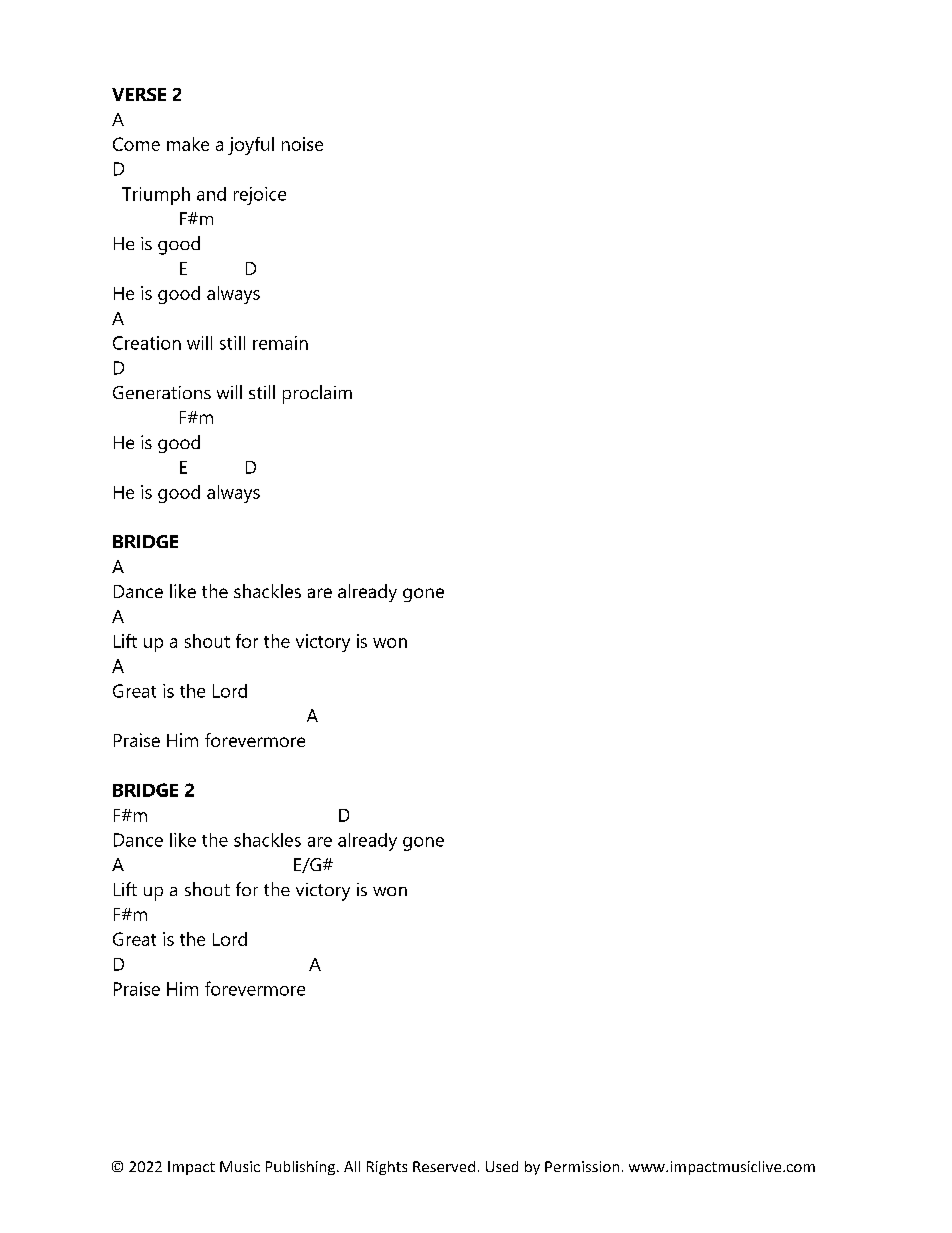 Image resolution: width=952 pixels, height=1233 pixels. Describe the element at coordinates (352, 1166) in the screenshot. I see `All` at that location.
